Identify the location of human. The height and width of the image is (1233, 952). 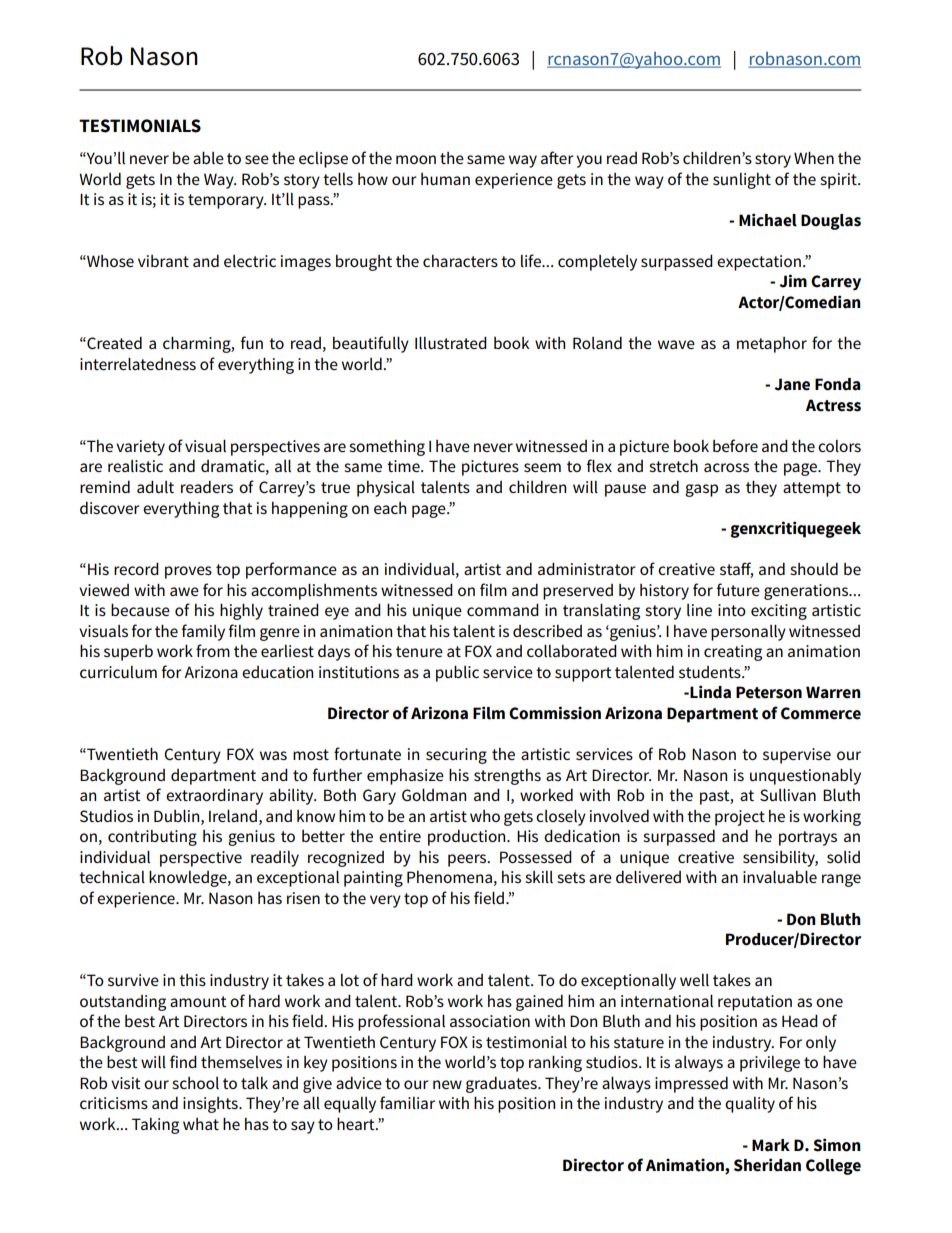
(445, 179).
